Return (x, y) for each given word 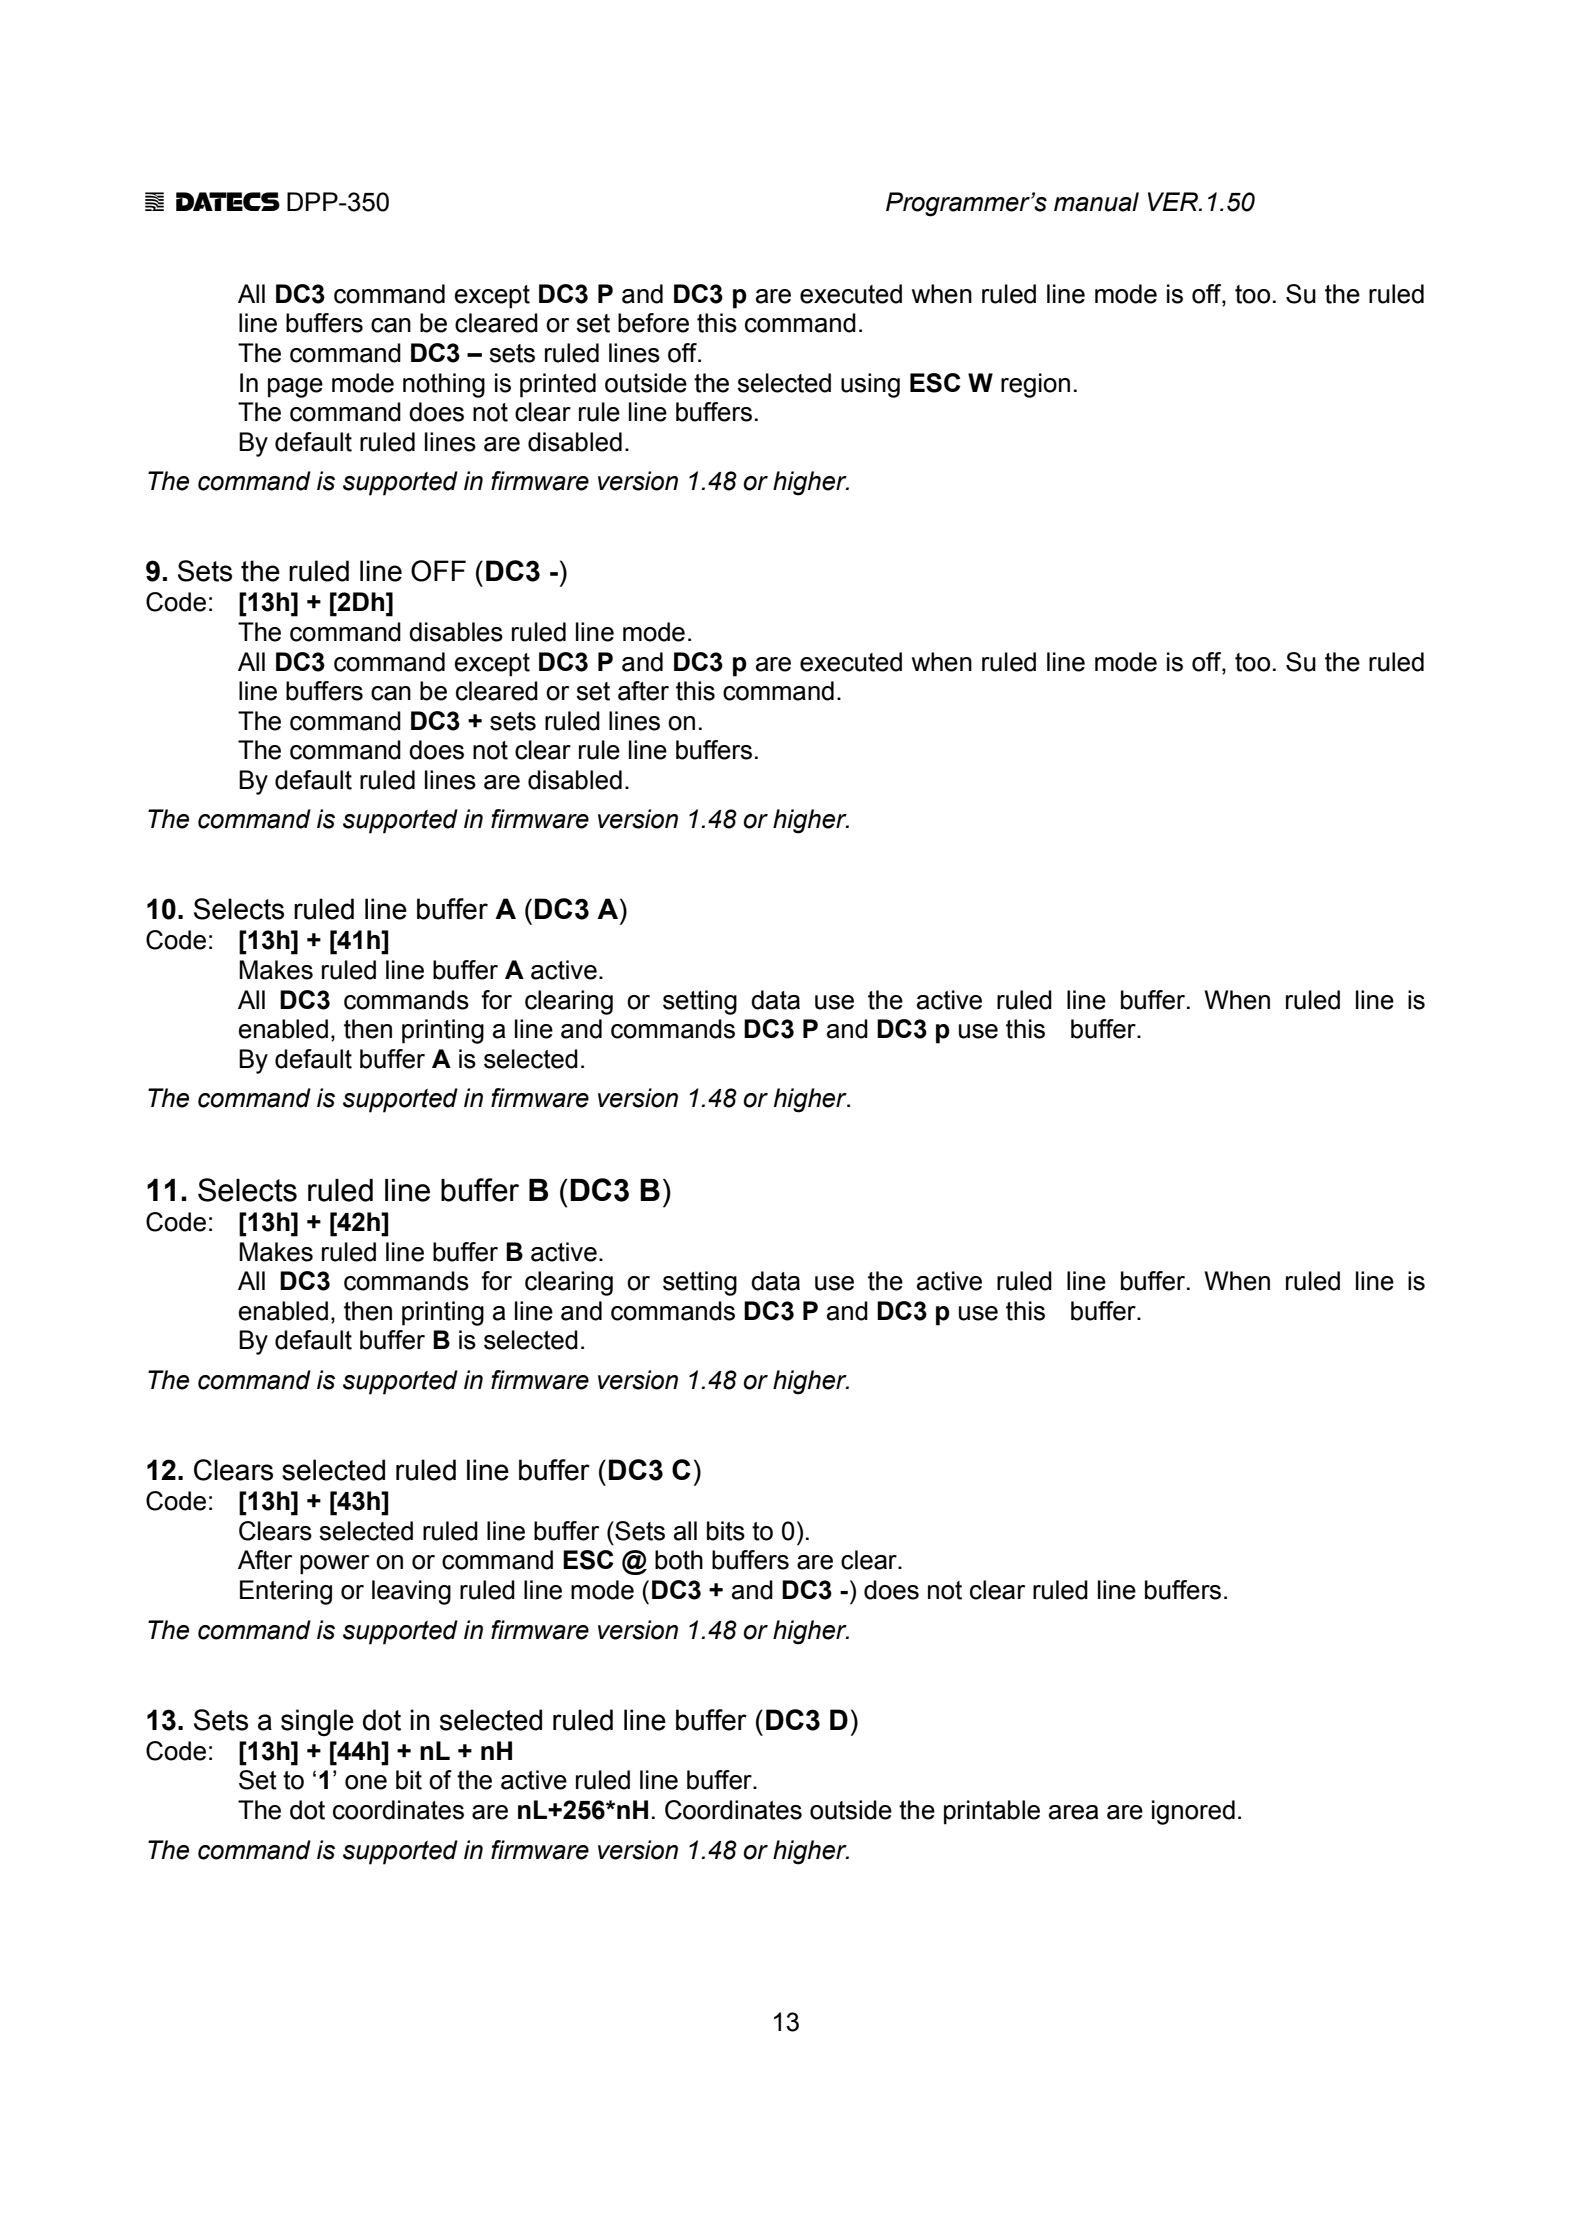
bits (726, 1531)
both (679, 1560)
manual (1096, 202)
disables (456, 632)
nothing (444, 385)
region (1035, 385)
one (366, 1782)
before (653, 323)
